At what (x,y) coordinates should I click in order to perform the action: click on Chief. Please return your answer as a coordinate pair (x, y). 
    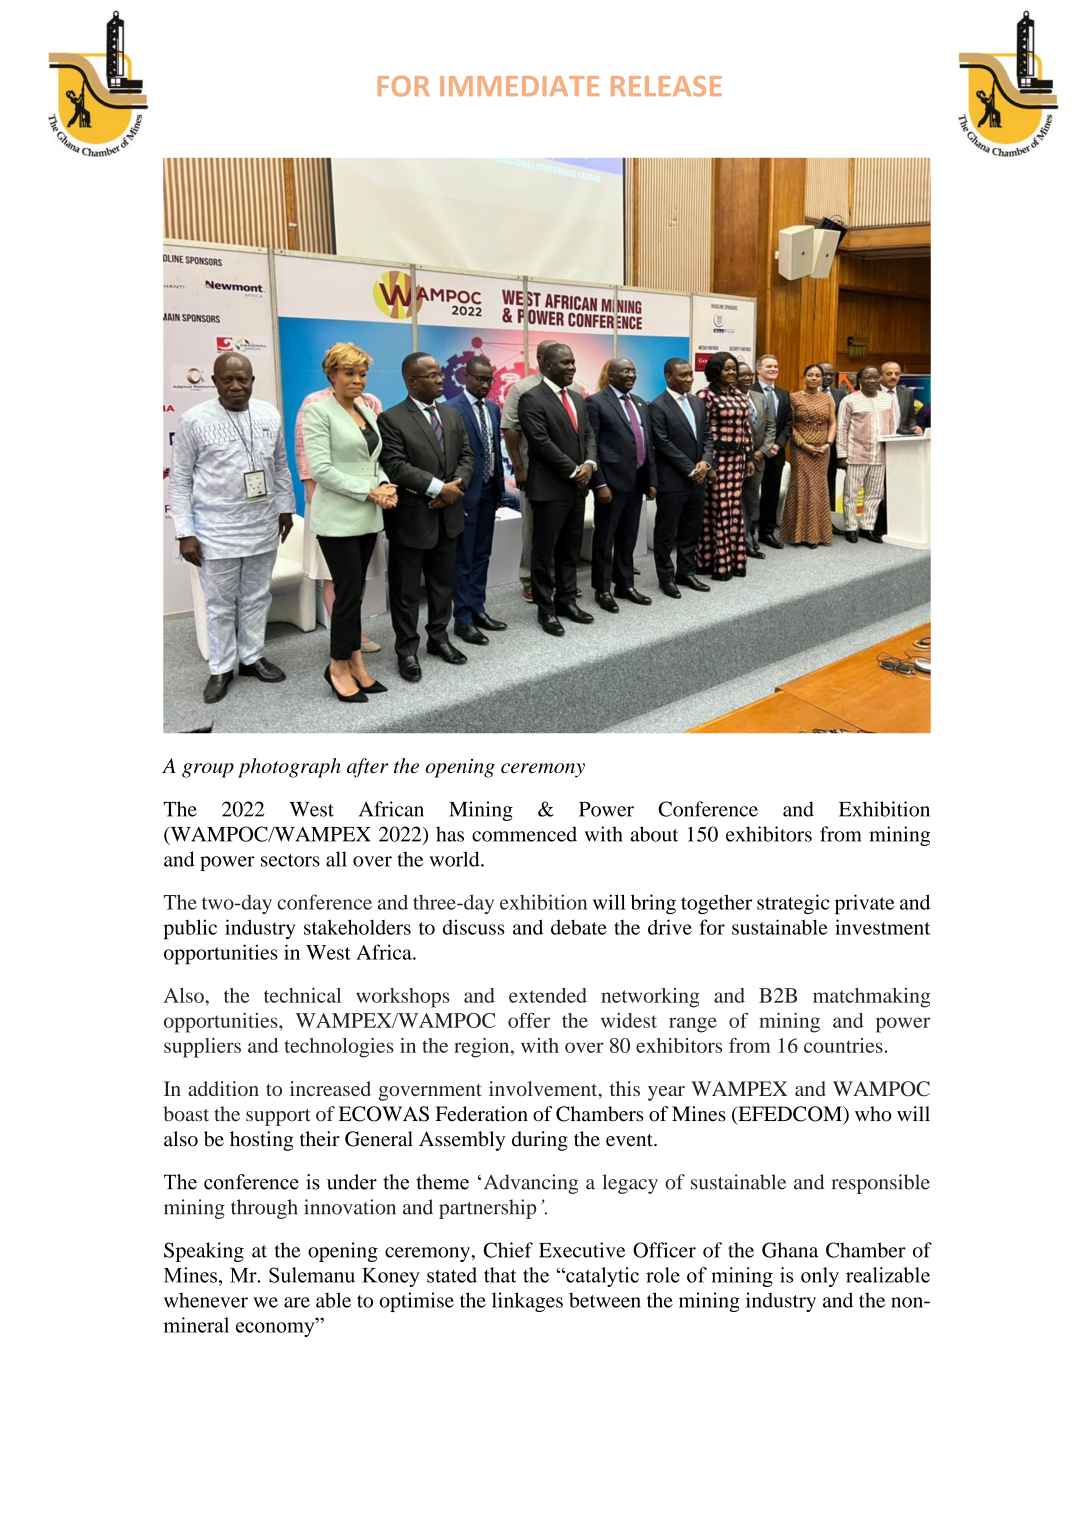
    Looking at the image, I should click on (508, 1250).
